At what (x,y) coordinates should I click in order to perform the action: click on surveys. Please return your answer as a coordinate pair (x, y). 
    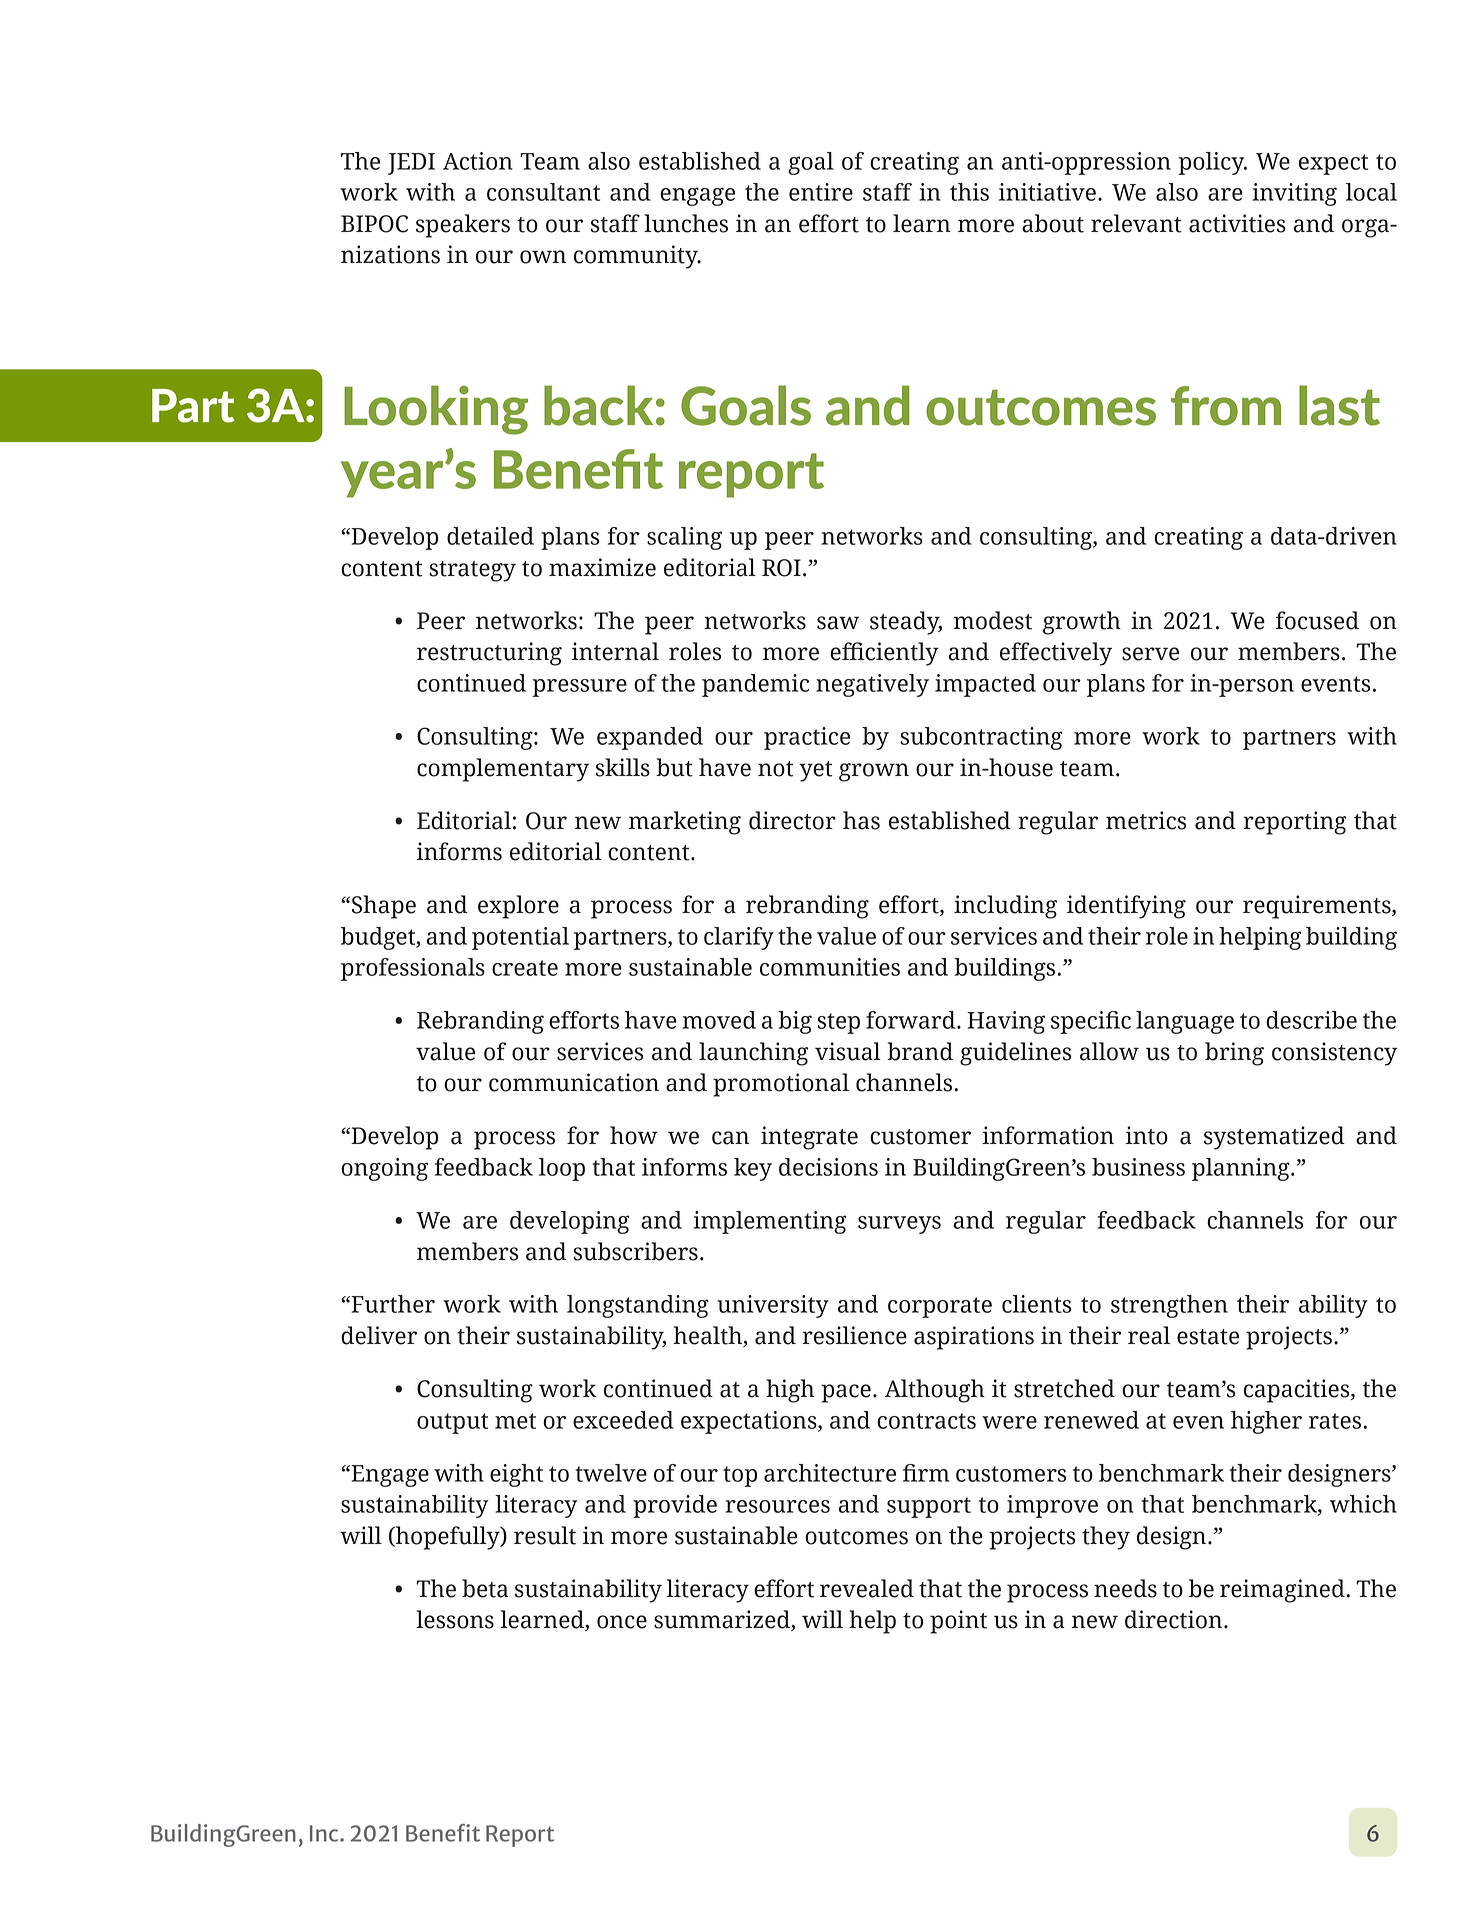
    Looking at the image, I should click on (899, 1225).
